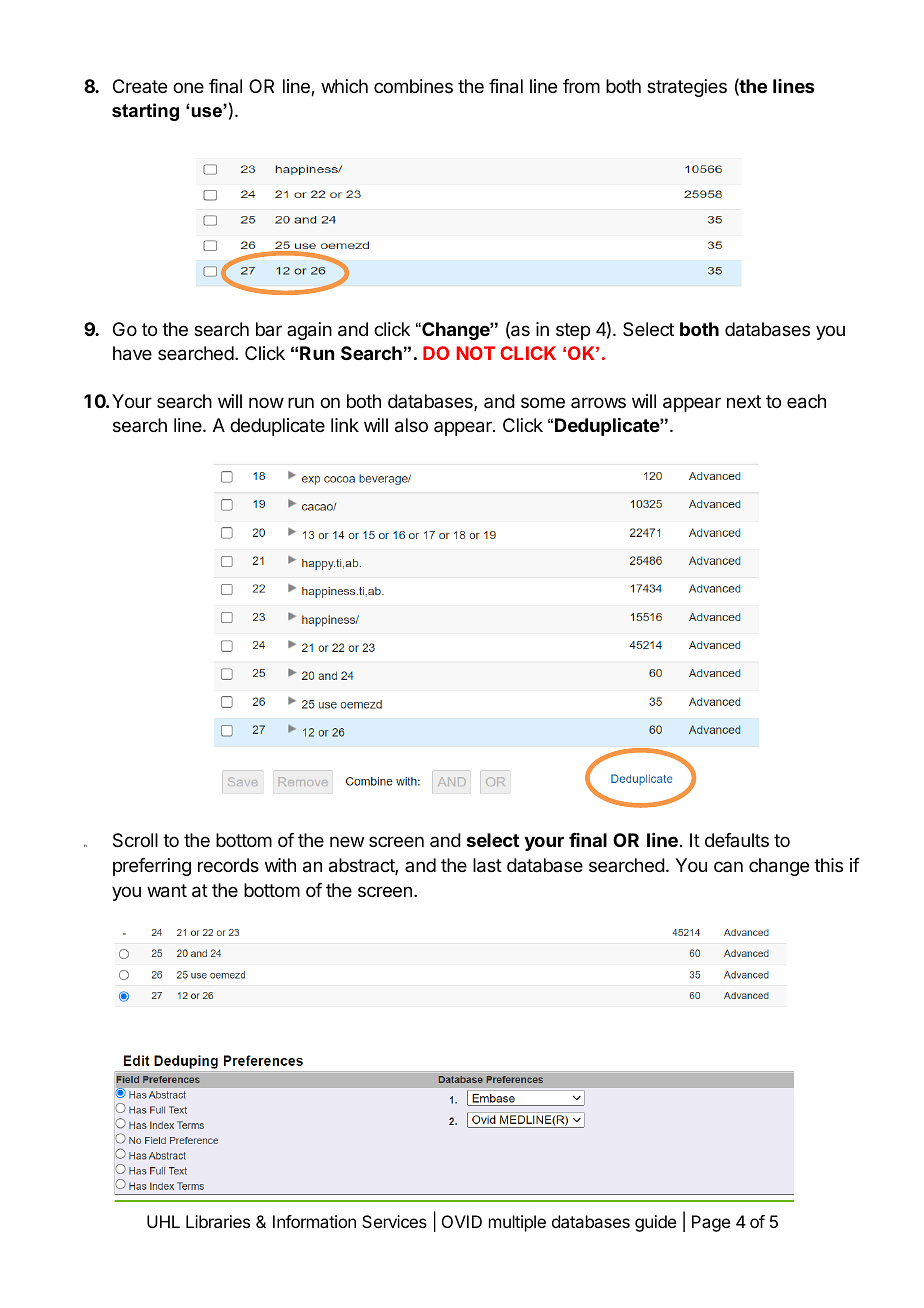 This screenshot has width=924, height=1308. What do you see at coordinates (266, 402) in the screenshot?
I see `now` at bounding box center [266, 402].
